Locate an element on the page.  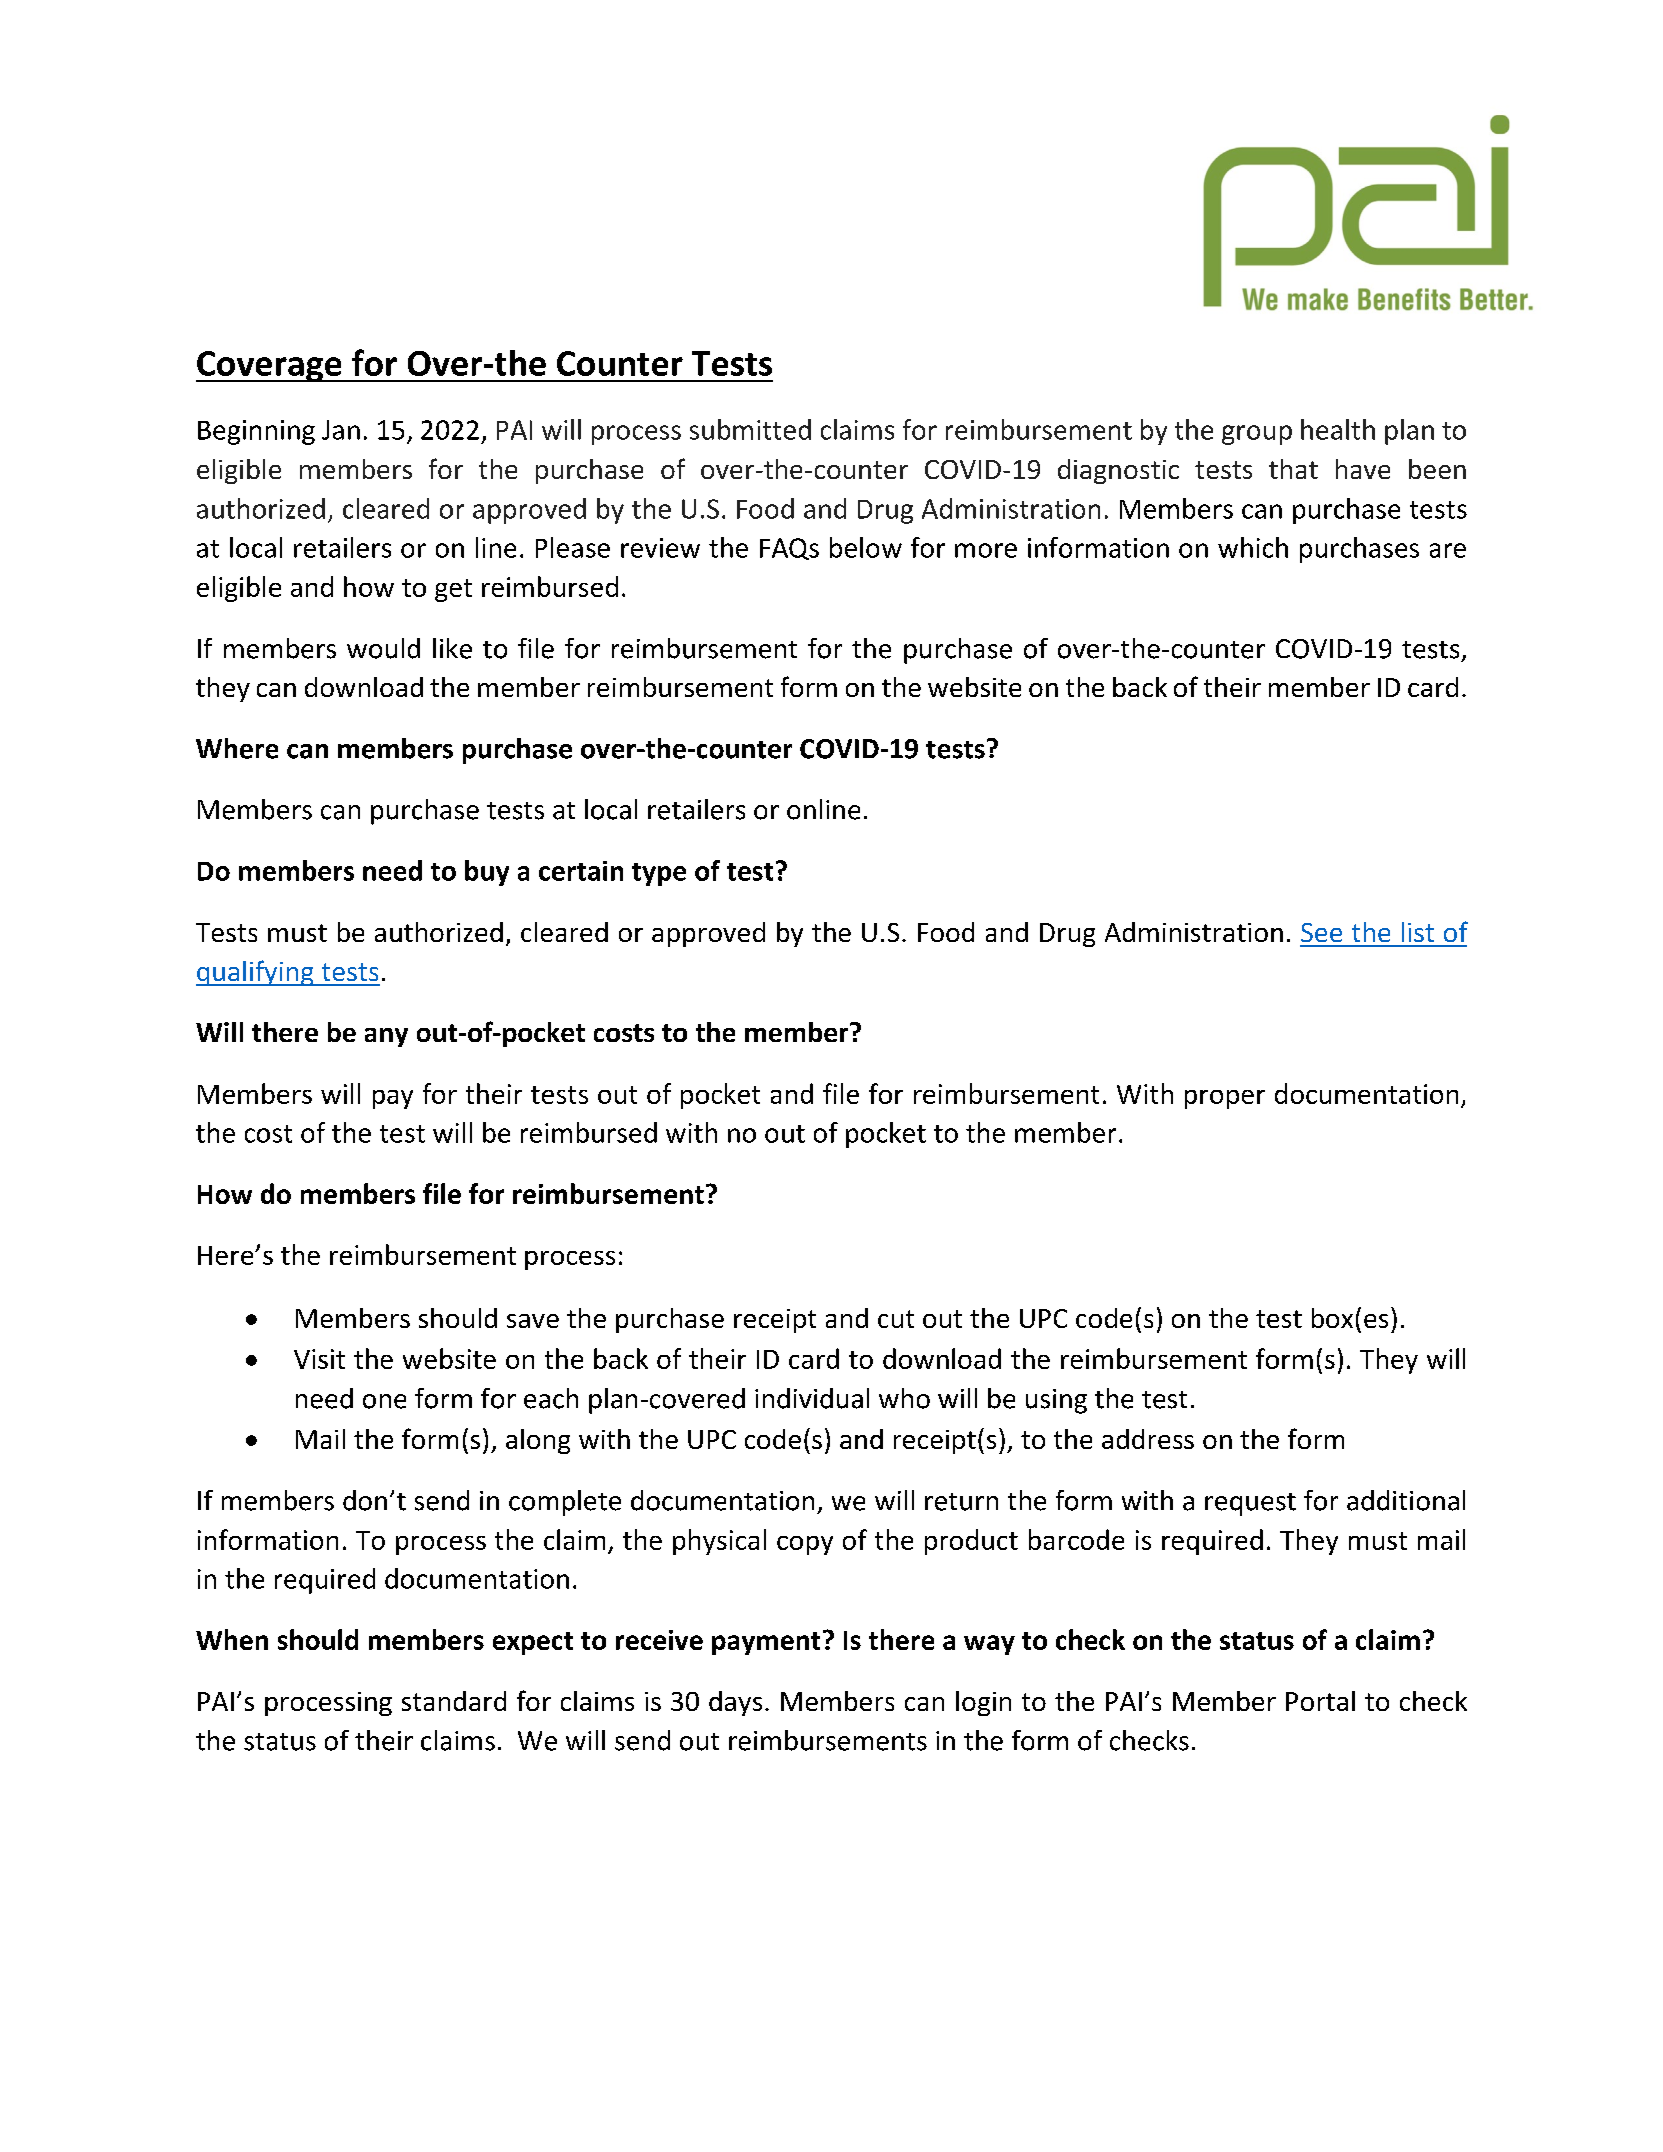
proper is located at coordinates (1225, 1099).
